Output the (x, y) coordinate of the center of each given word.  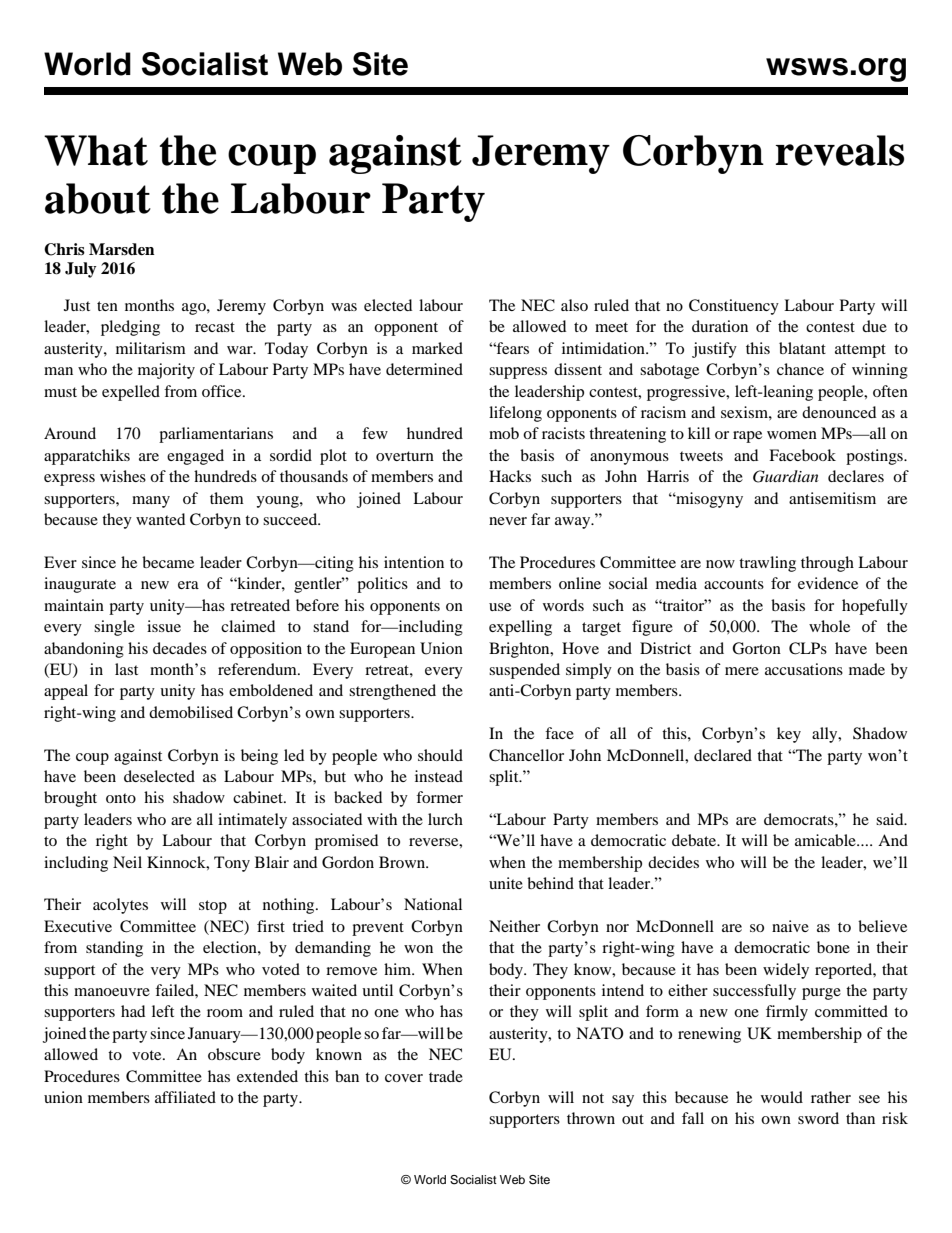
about (98, 198)
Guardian (785, 476)
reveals (840, 150)
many (151, 502)
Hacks (510, 476)
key (789, 735)
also (574, 305)
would (782, 1097)
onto (121, 798)
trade (446, 1076)
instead (439, 776)
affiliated (185, 1097)
